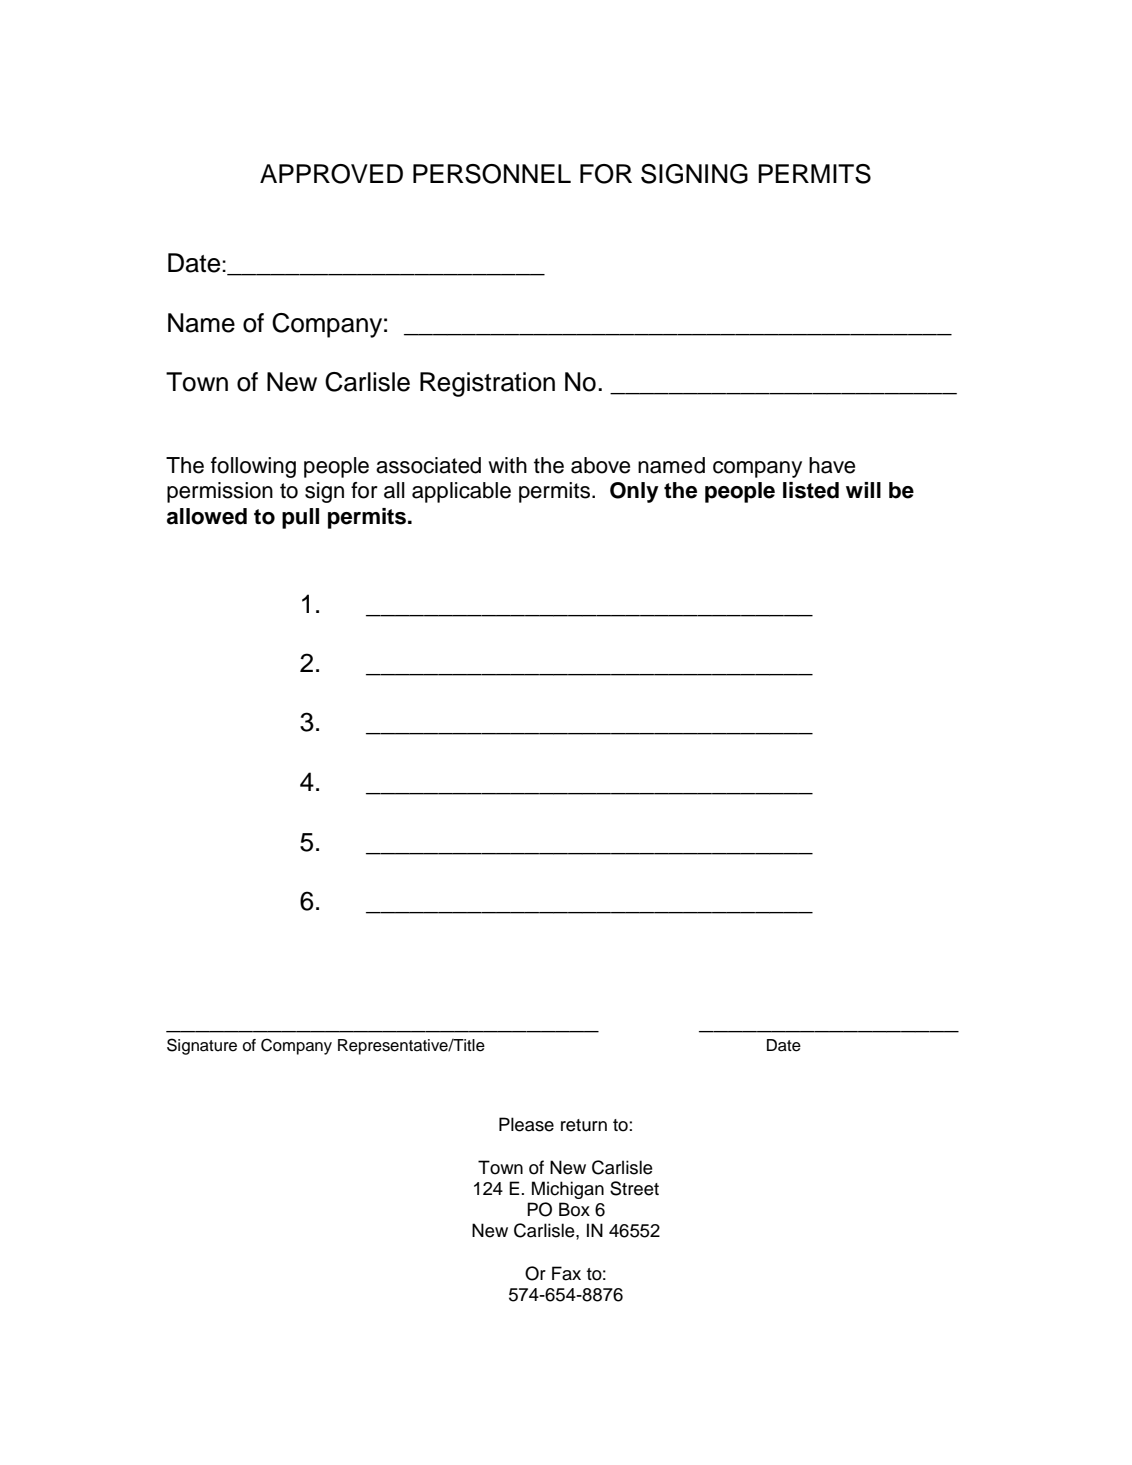 This document has height=1465, width=1132. I want to click on pull, so click(300, 518).
